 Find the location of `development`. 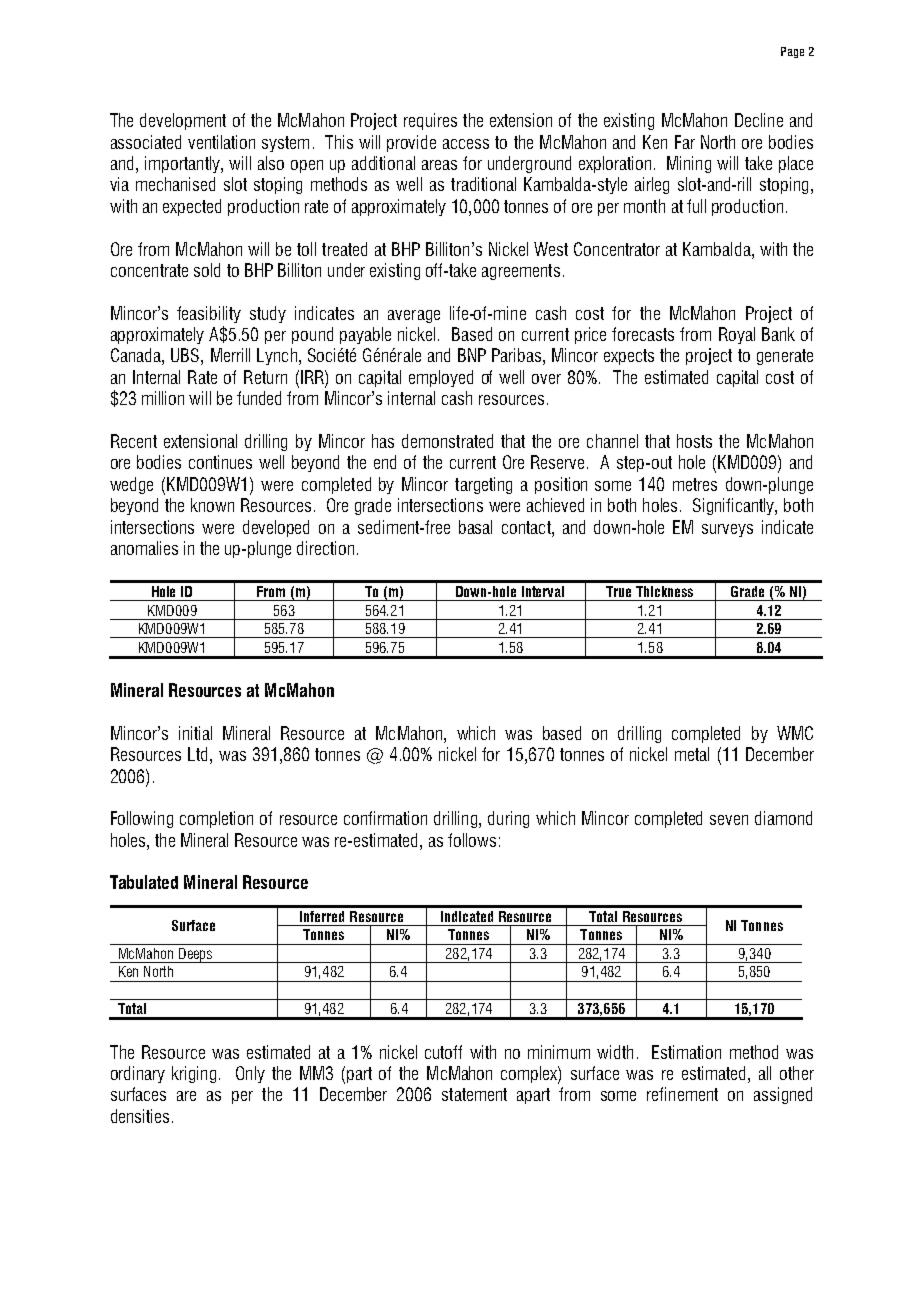

development is located at coordinates (183, 121).
